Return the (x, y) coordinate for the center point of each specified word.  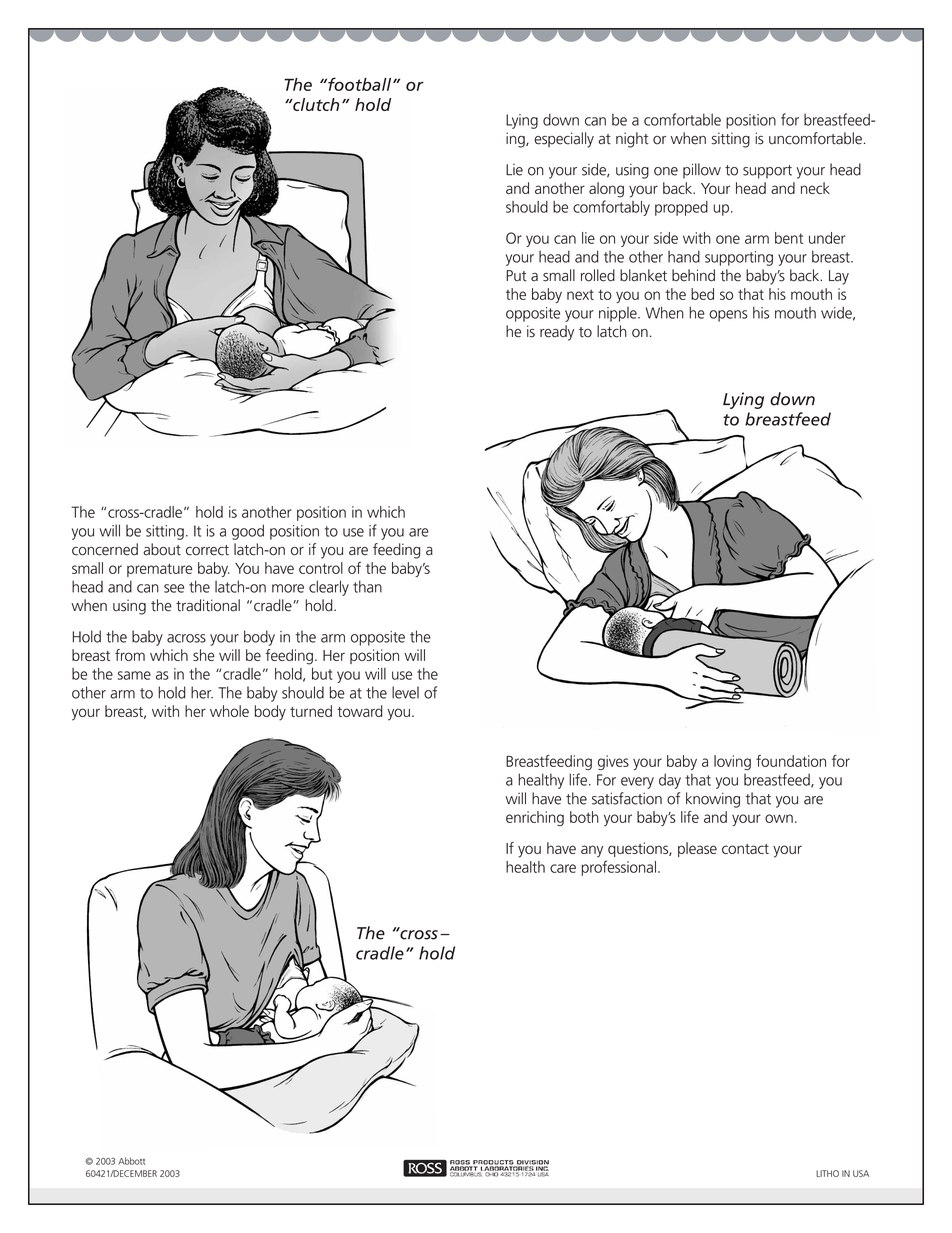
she (204, 655)
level (405, 692)
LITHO (827, 1173)
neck (815, 188)
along (606, 190)
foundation (791, 761)
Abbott (131, 1161)
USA (861, 1173)
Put (516, 276)
